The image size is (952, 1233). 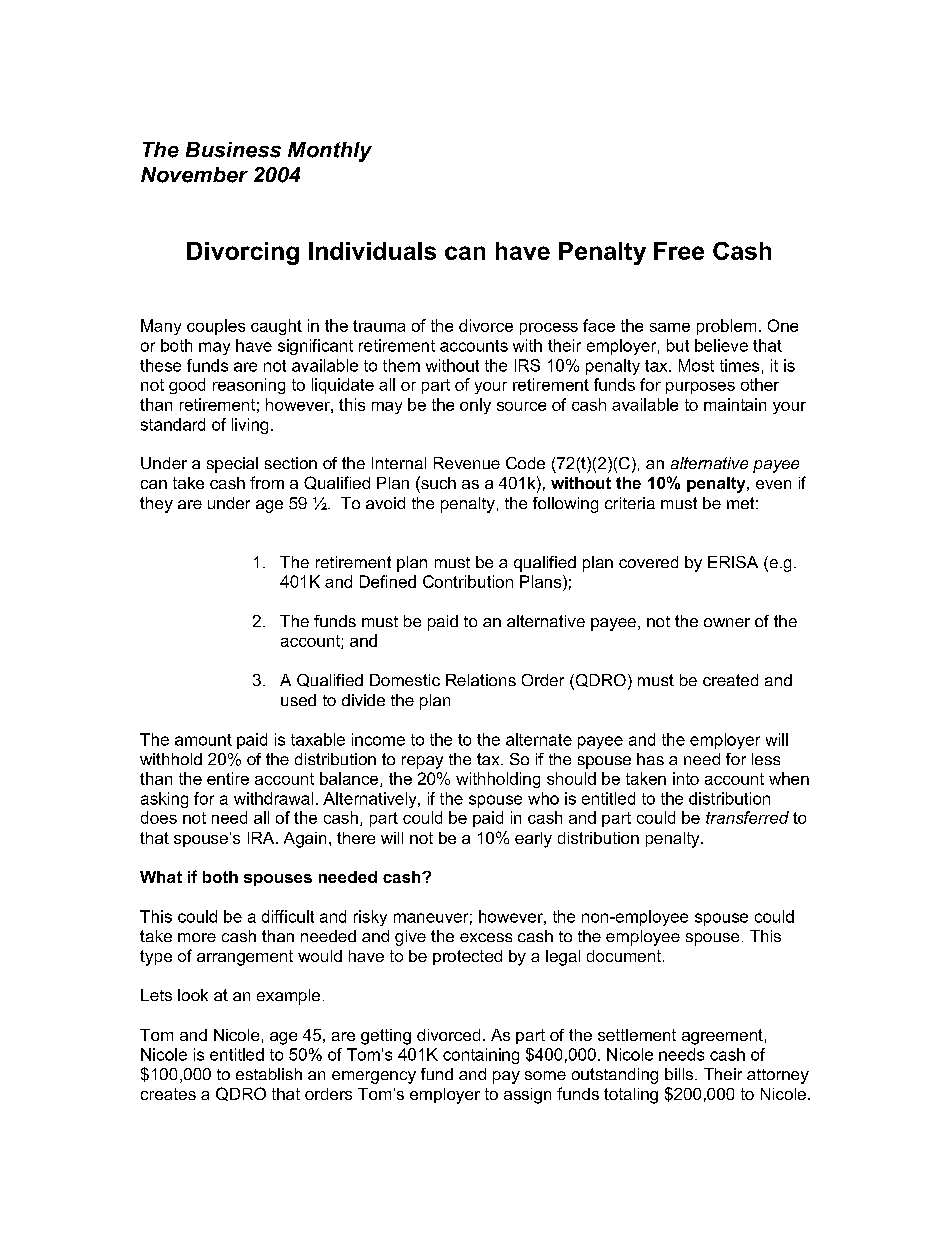 What do you see at coordinates (372, 251) in the image?
I see `Individuals` at bounding box center [372, 251].
